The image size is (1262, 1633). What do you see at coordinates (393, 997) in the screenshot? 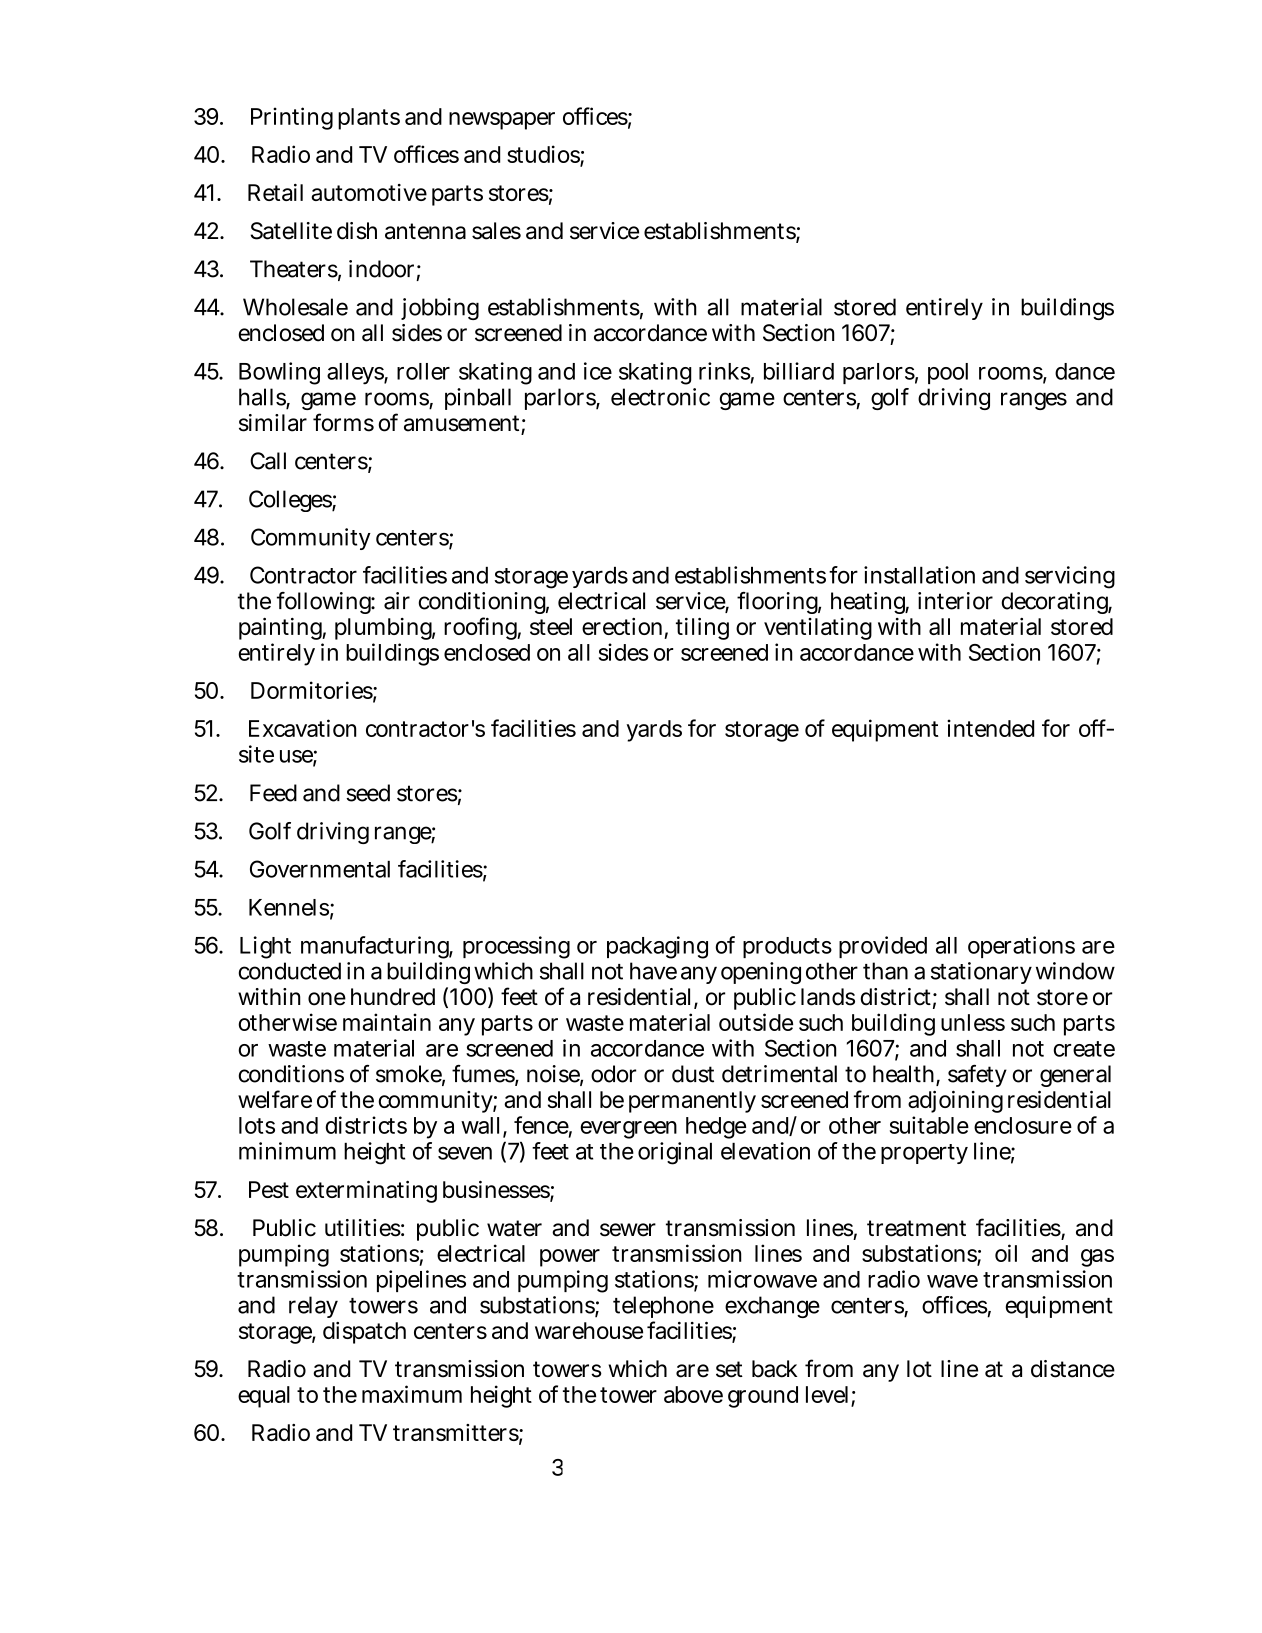
I see `hundred` at bounding box center [393, 997].
